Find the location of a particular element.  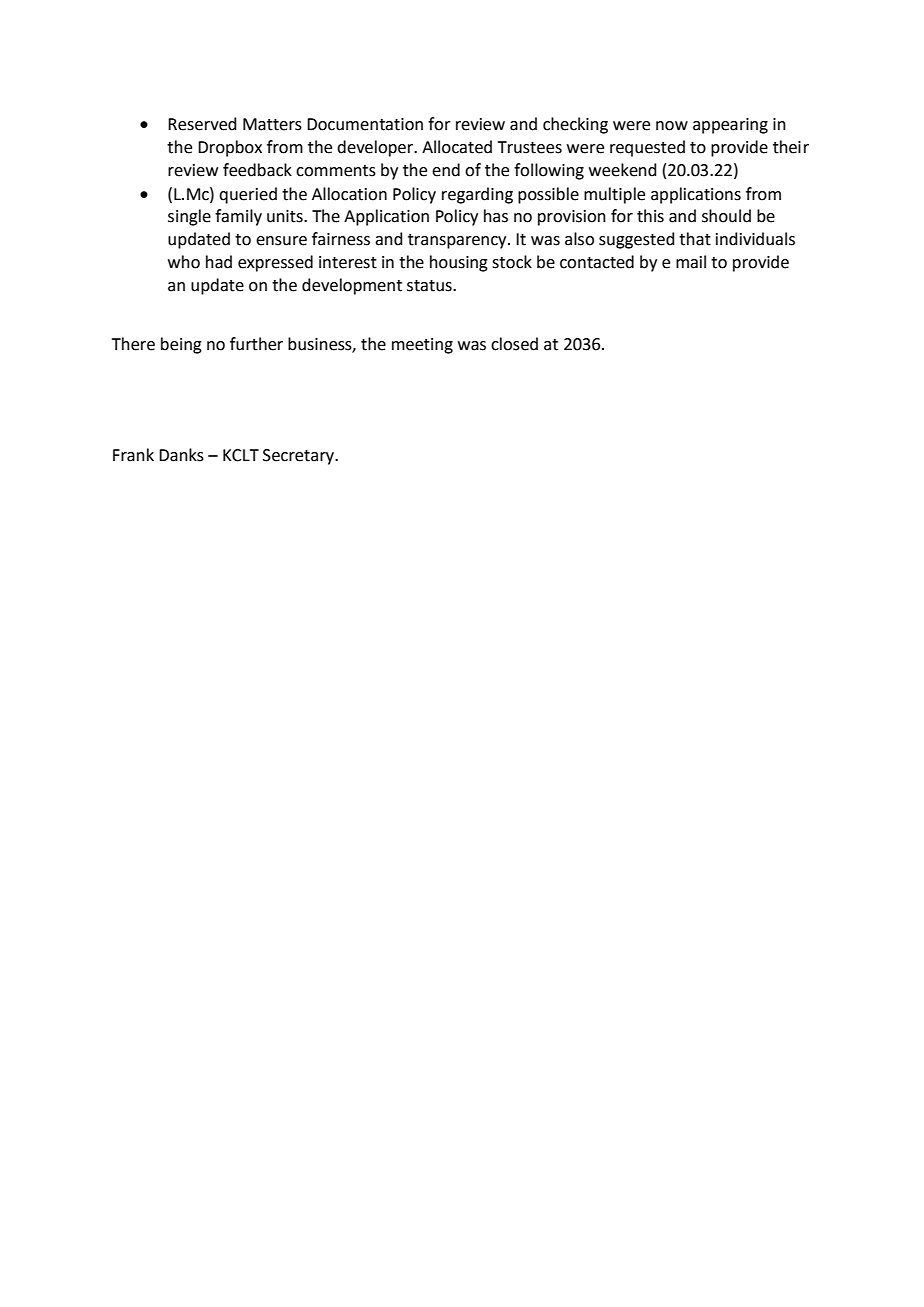

meeting is located at coordinates (422, 346).
